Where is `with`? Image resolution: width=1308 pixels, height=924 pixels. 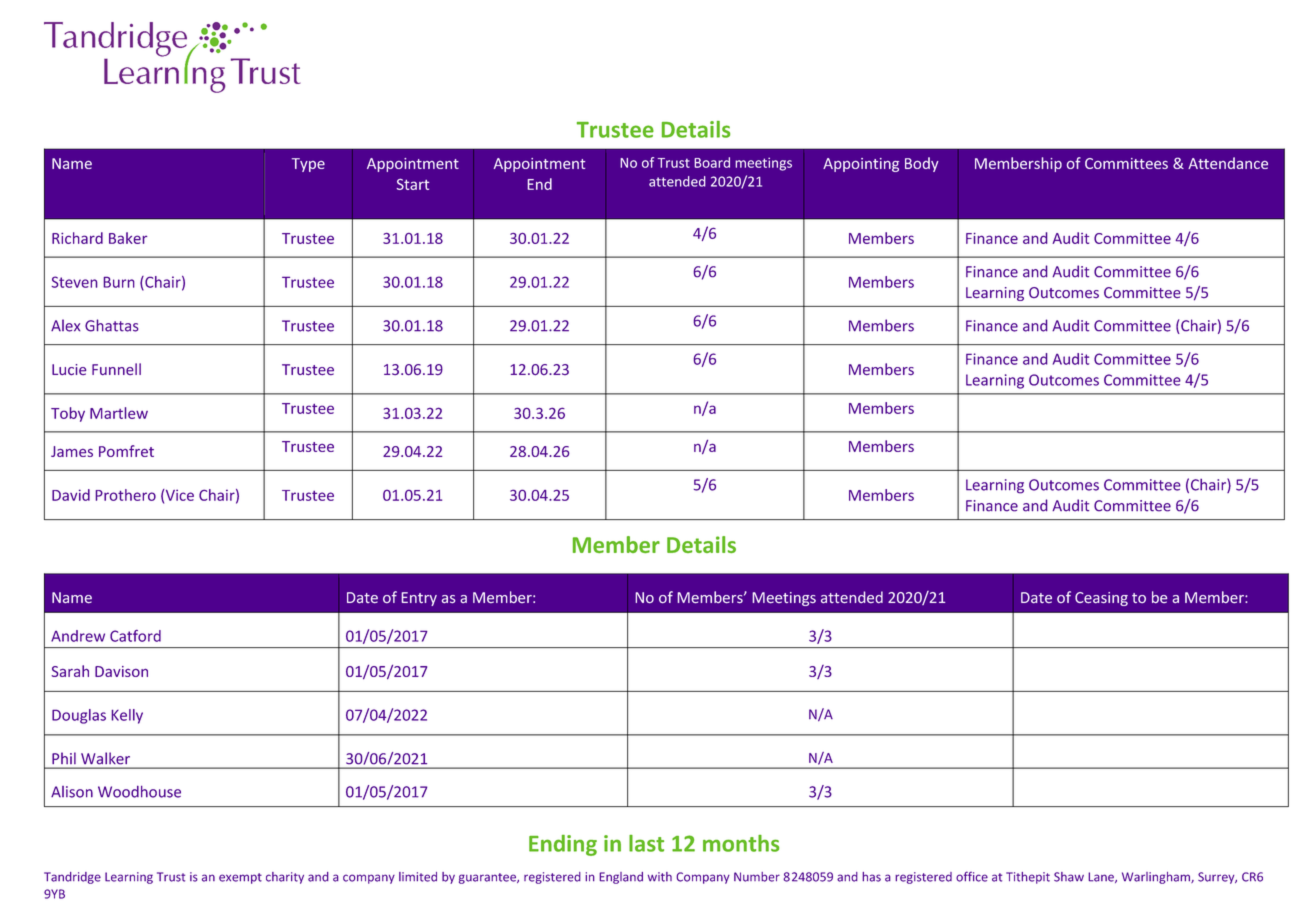 with is located at coordinates (660, 877).
